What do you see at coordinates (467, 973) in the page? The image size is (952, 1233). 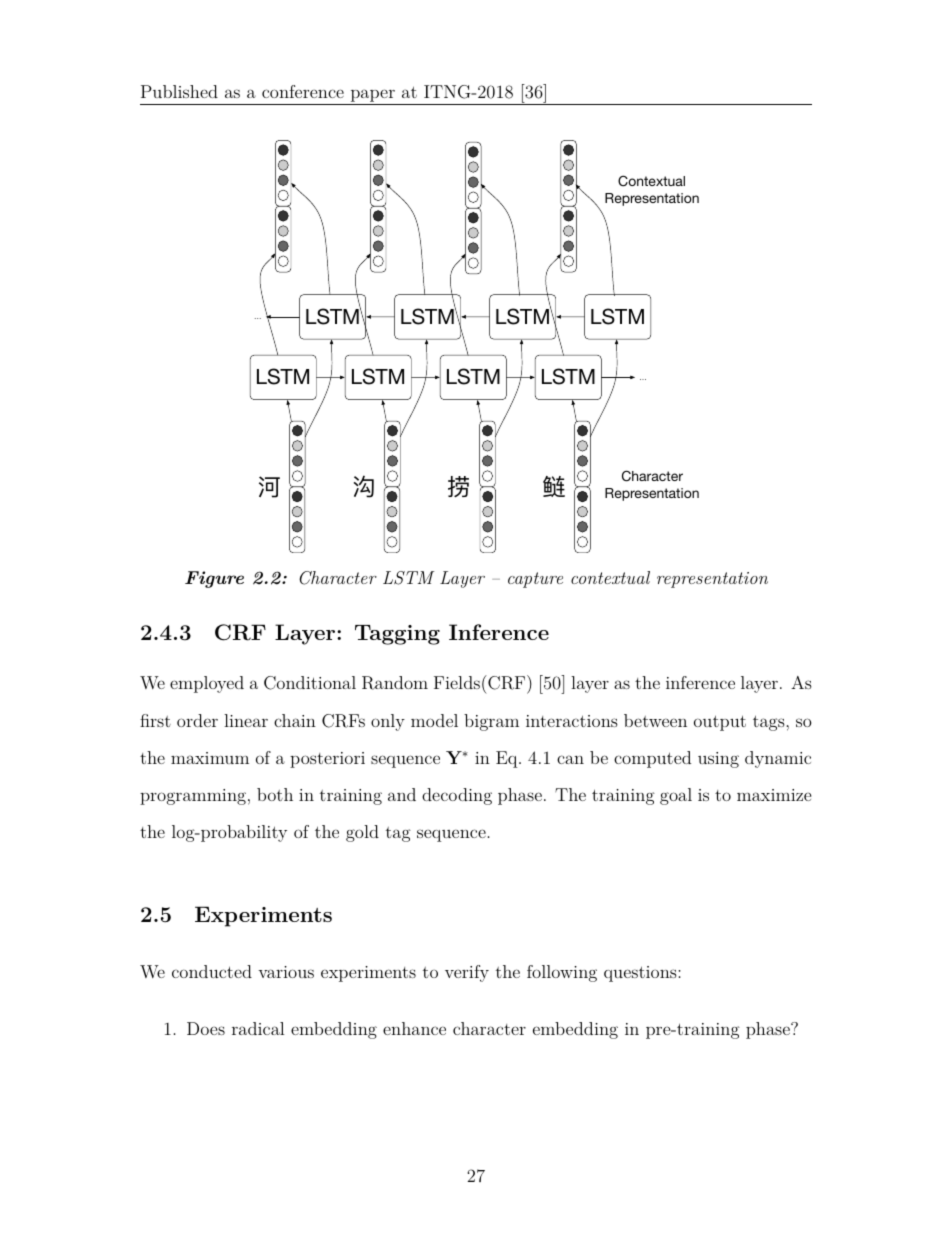 I see `verify` at bounding box center [467, 973].
